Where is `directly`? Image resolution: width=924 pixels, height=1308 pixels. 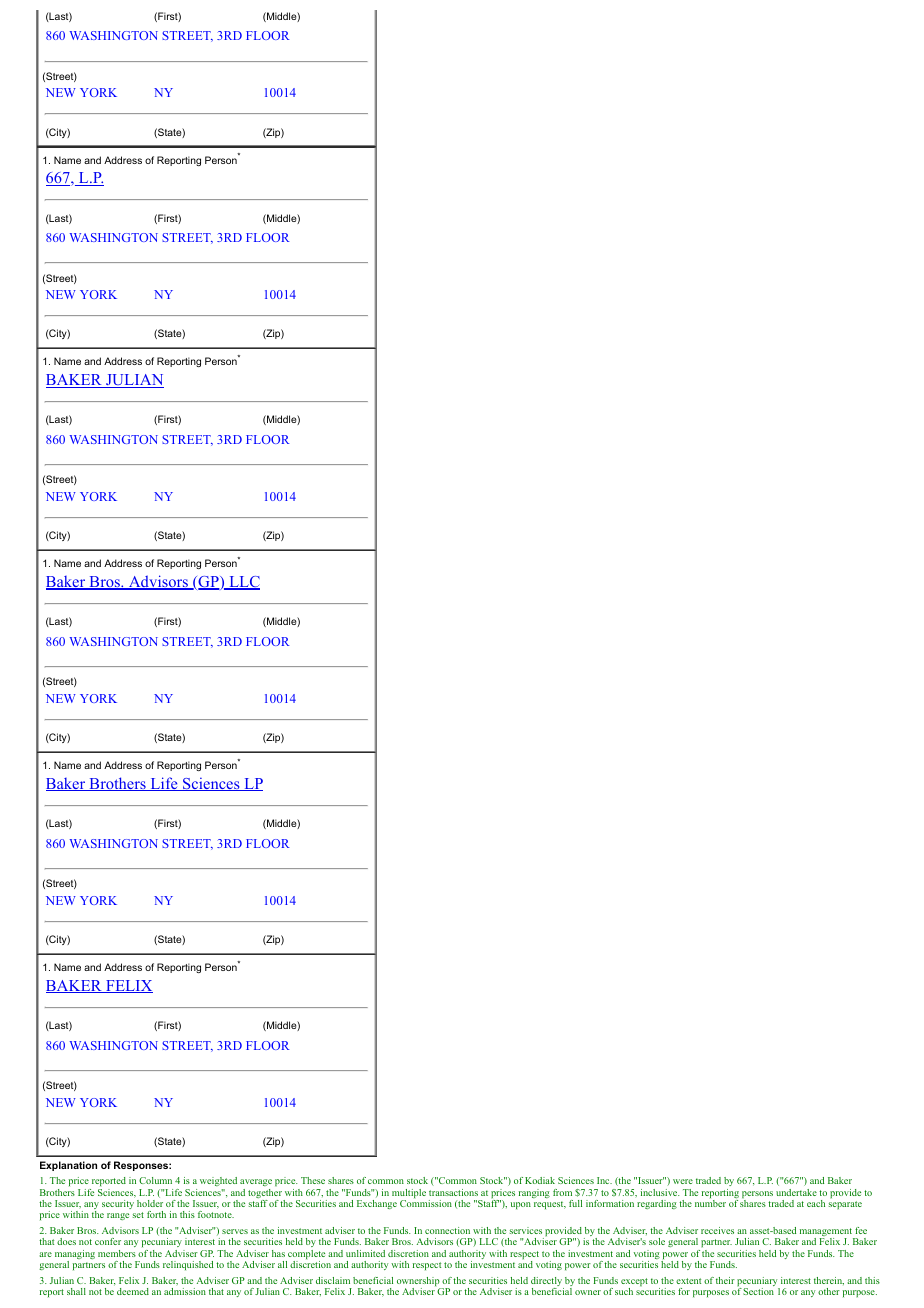
directly is located at coordinates (547, 1283).
